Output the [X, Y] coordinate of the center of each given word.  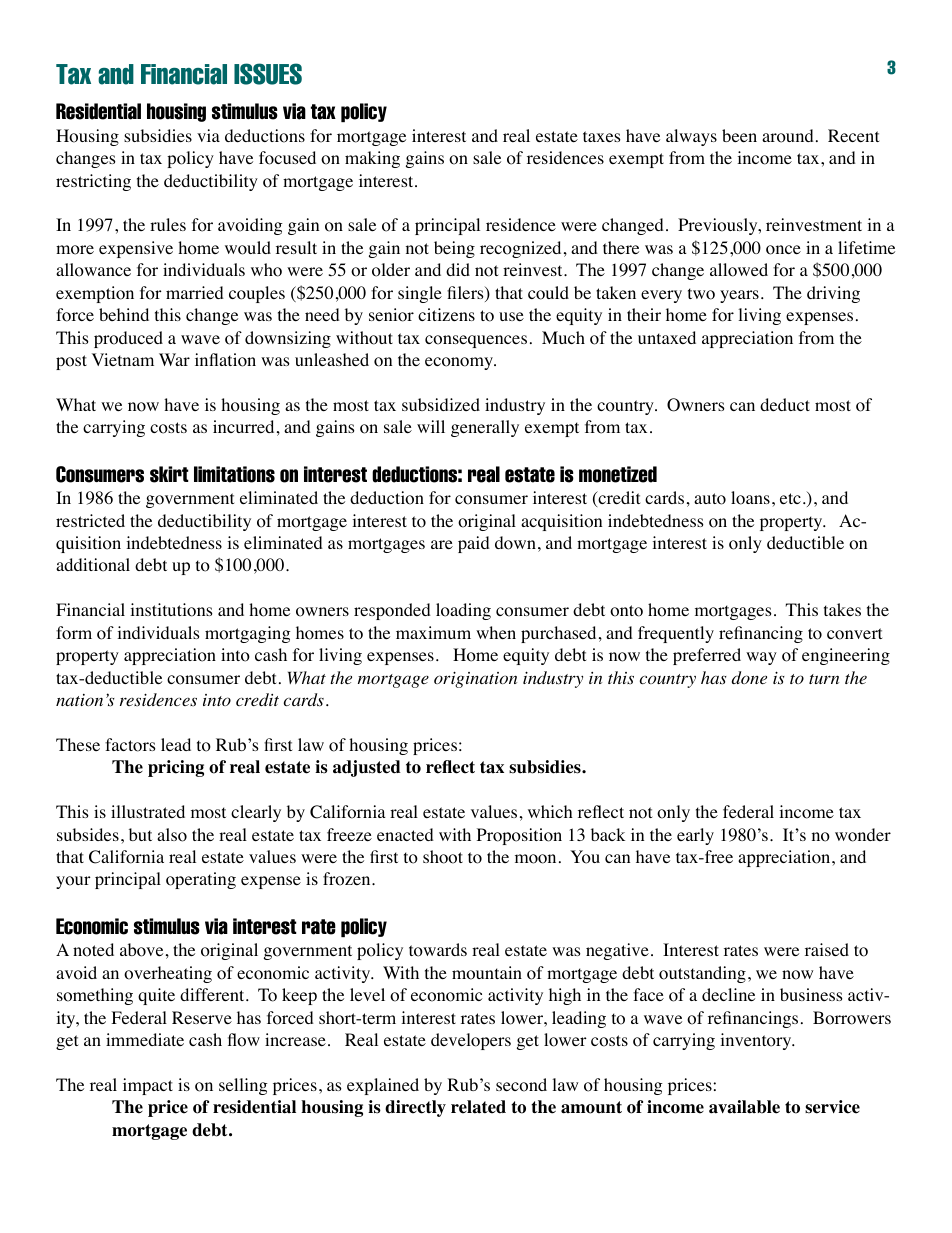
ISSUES [268, 74]
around [788, 136]
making [372, 159]
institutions [171, 610]
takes [842, 609]
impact [148, 1086]
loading [463, 611]
